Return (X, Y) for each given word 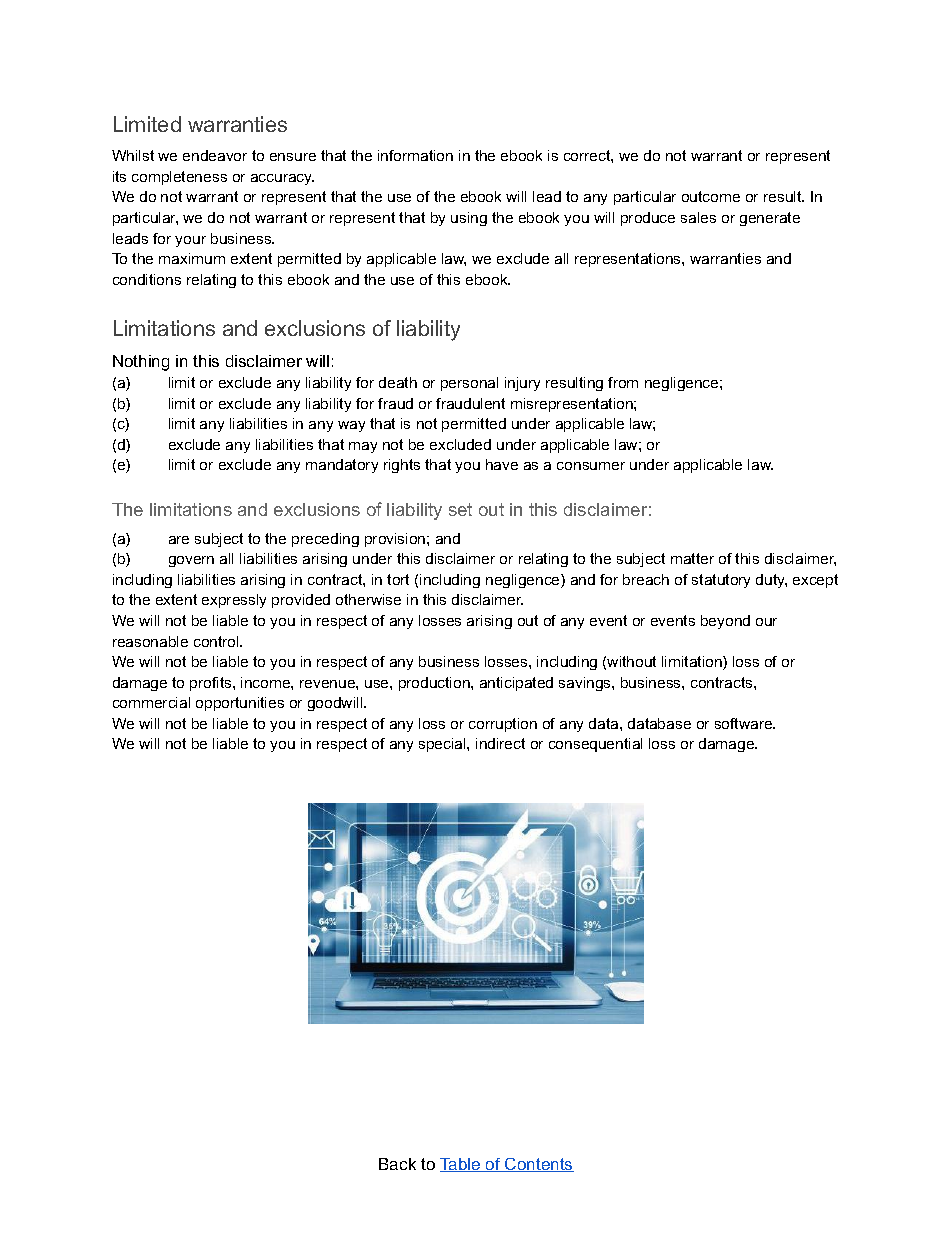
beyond (725, 622)
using (469, 219)
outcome (711, 196)
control (217, 641)
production (435, 684)
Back (397, 1164)
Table (461, 1165)
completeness (179, 178)
